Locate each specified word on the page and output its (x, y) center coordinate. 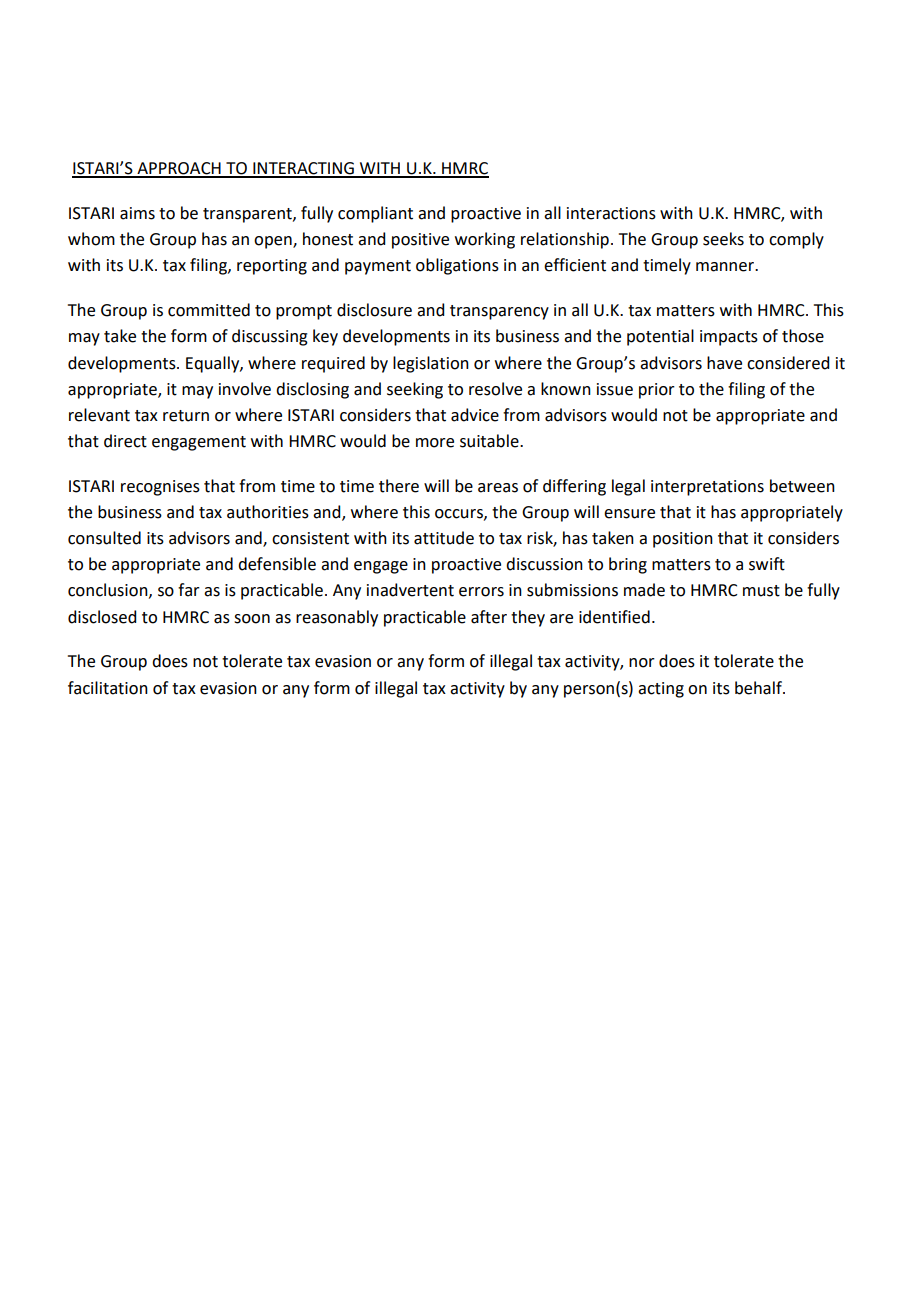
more (435, 443)
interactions (611, 213)
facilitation (108, 688)
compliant (375, 214)
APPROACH (179, 169)
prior (657, 391)
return (186, 416)
